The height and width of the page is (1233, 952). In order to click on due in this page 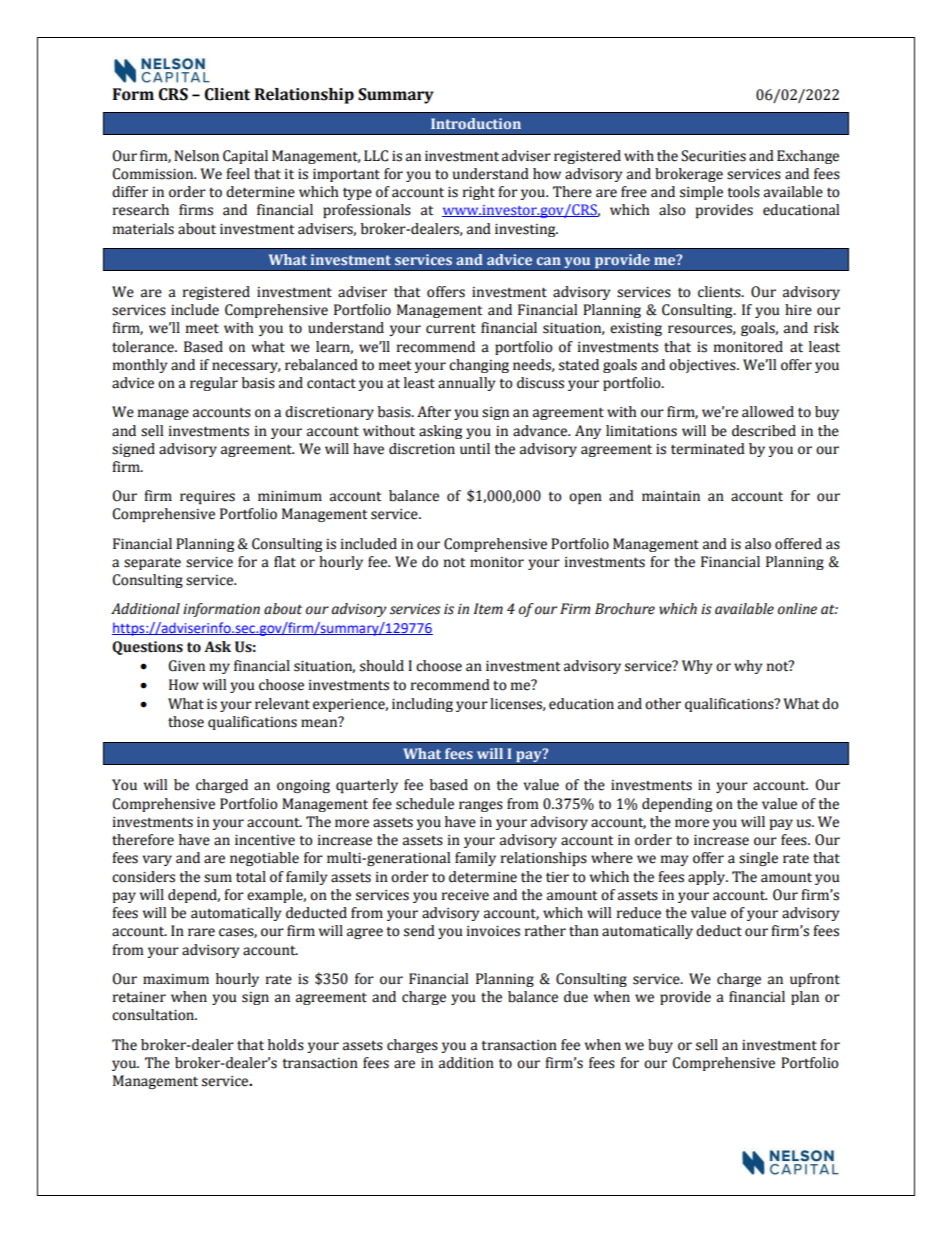, I will do `click(576, 997)`.
